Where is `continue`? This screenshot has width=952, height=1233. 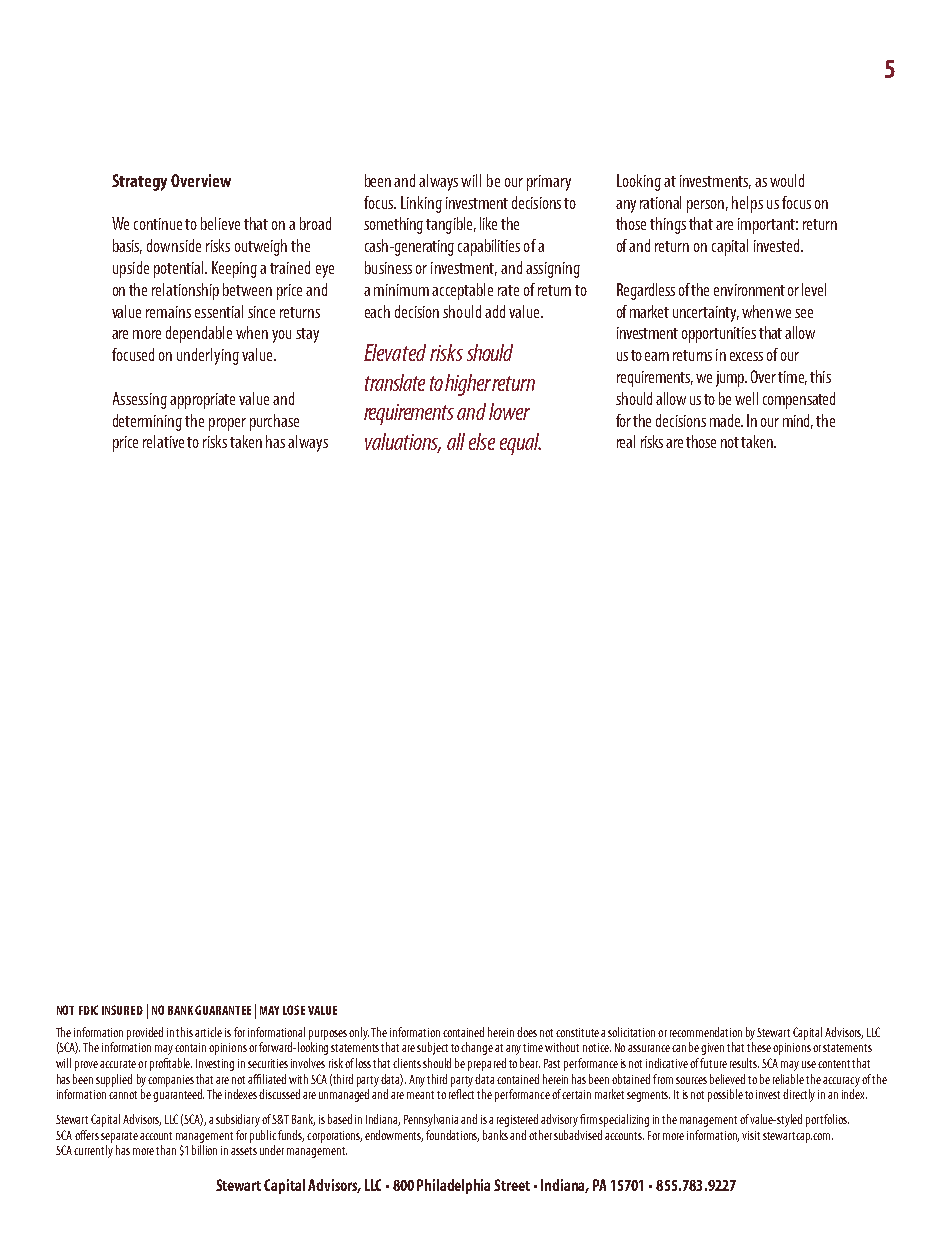
continue is located at coordinates (158, 224).
